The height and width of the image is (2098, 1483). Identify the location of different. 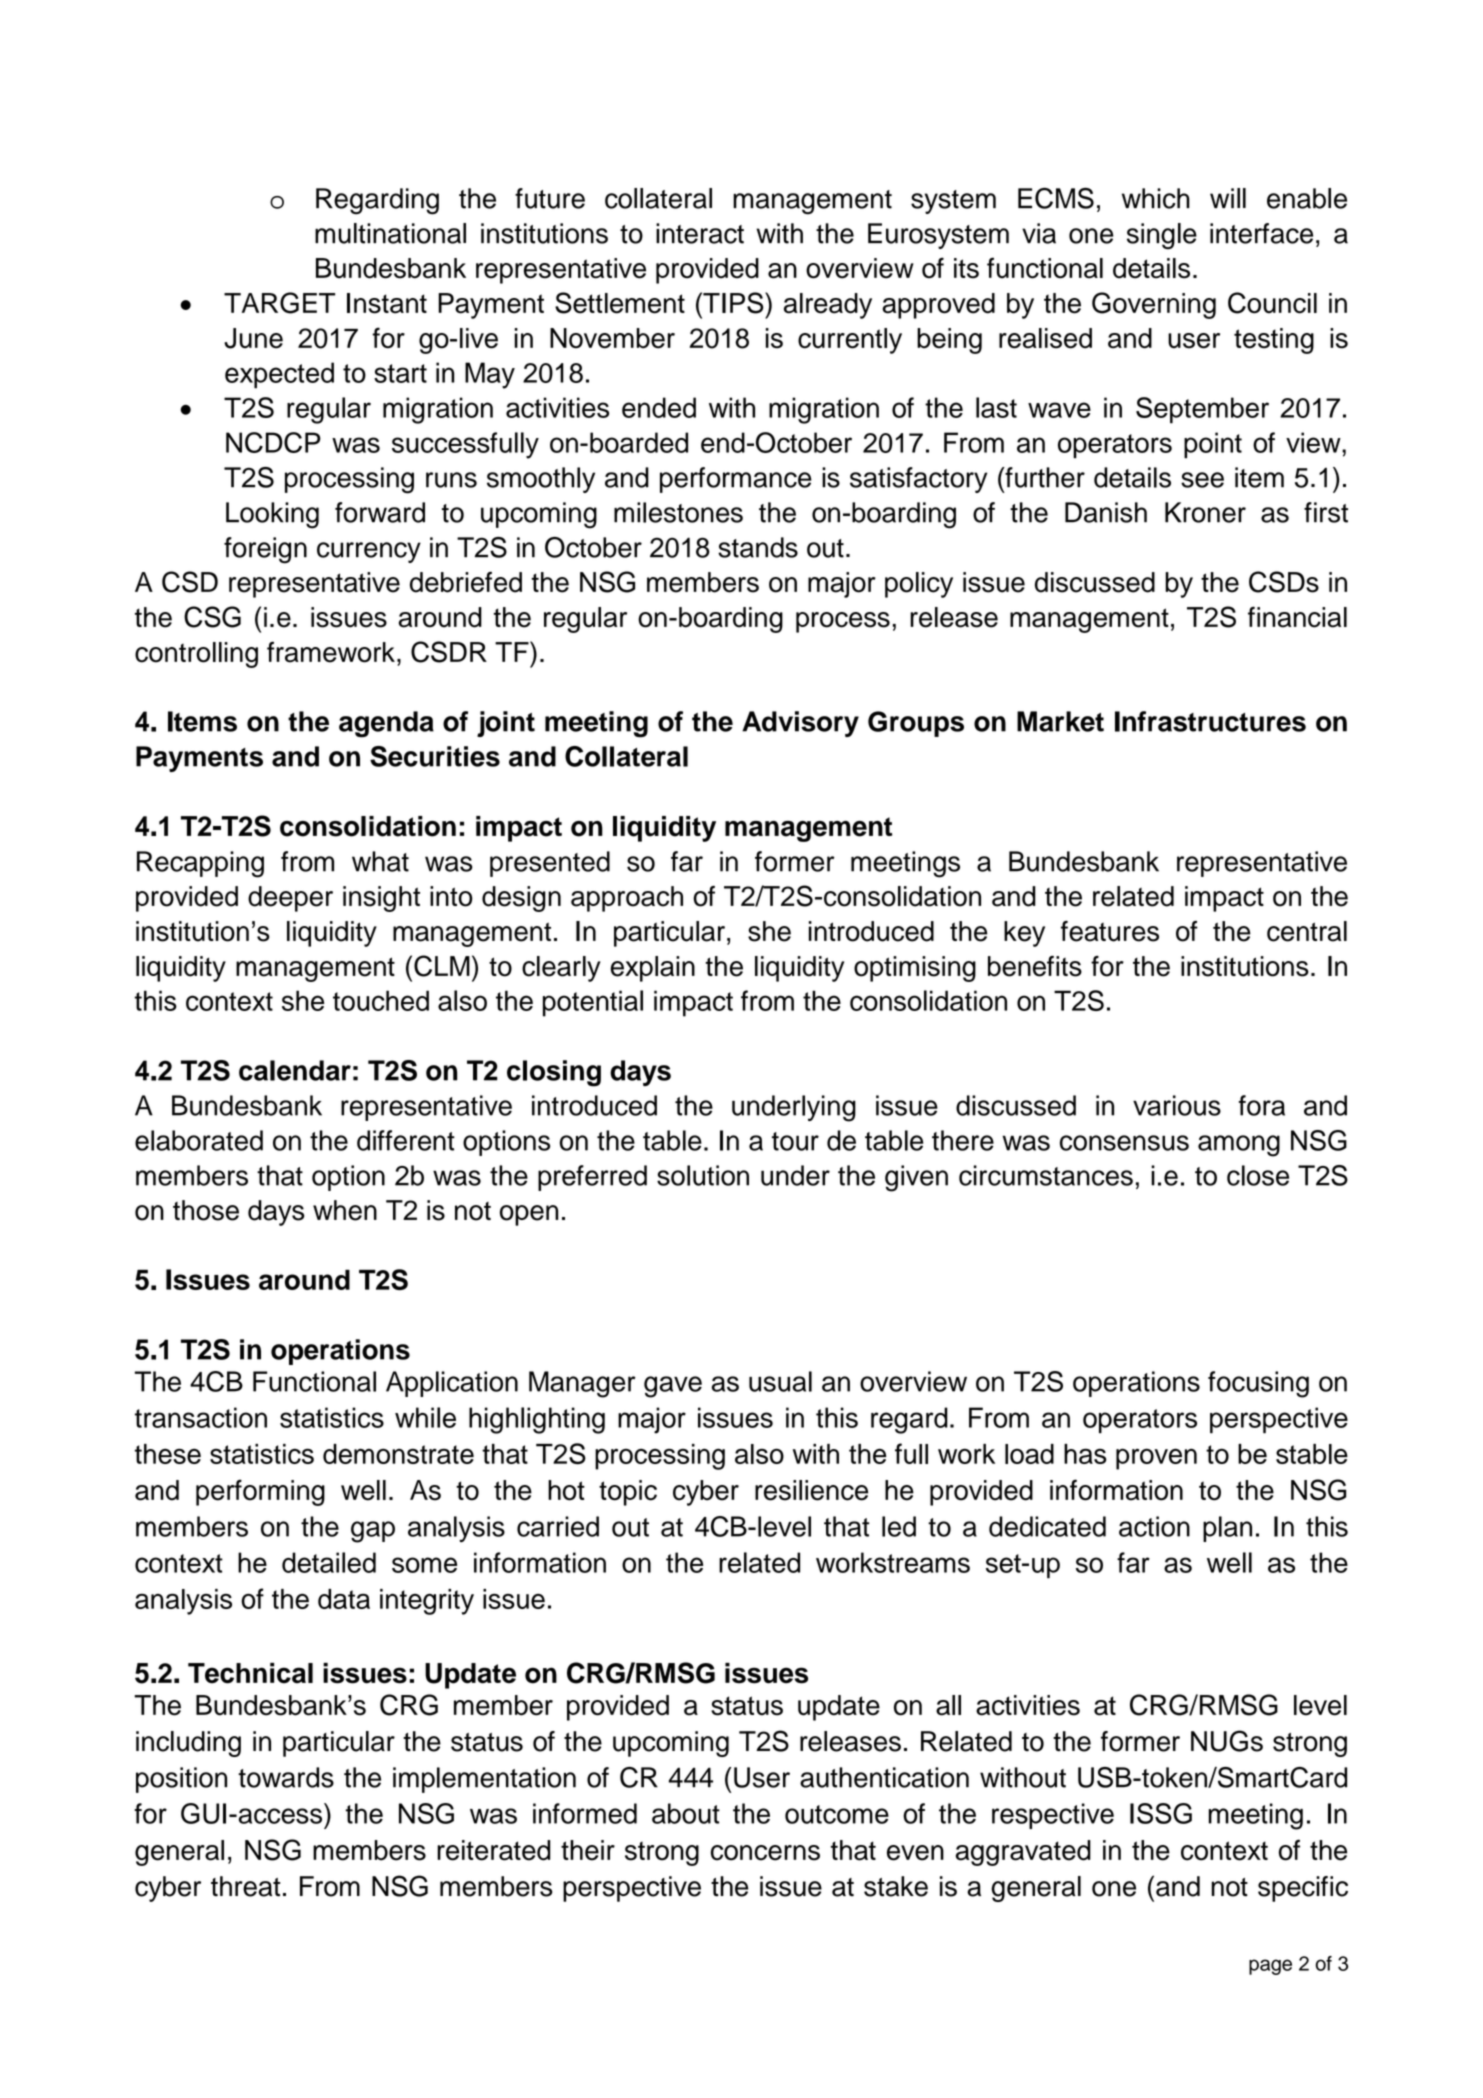
(406, 1140).
